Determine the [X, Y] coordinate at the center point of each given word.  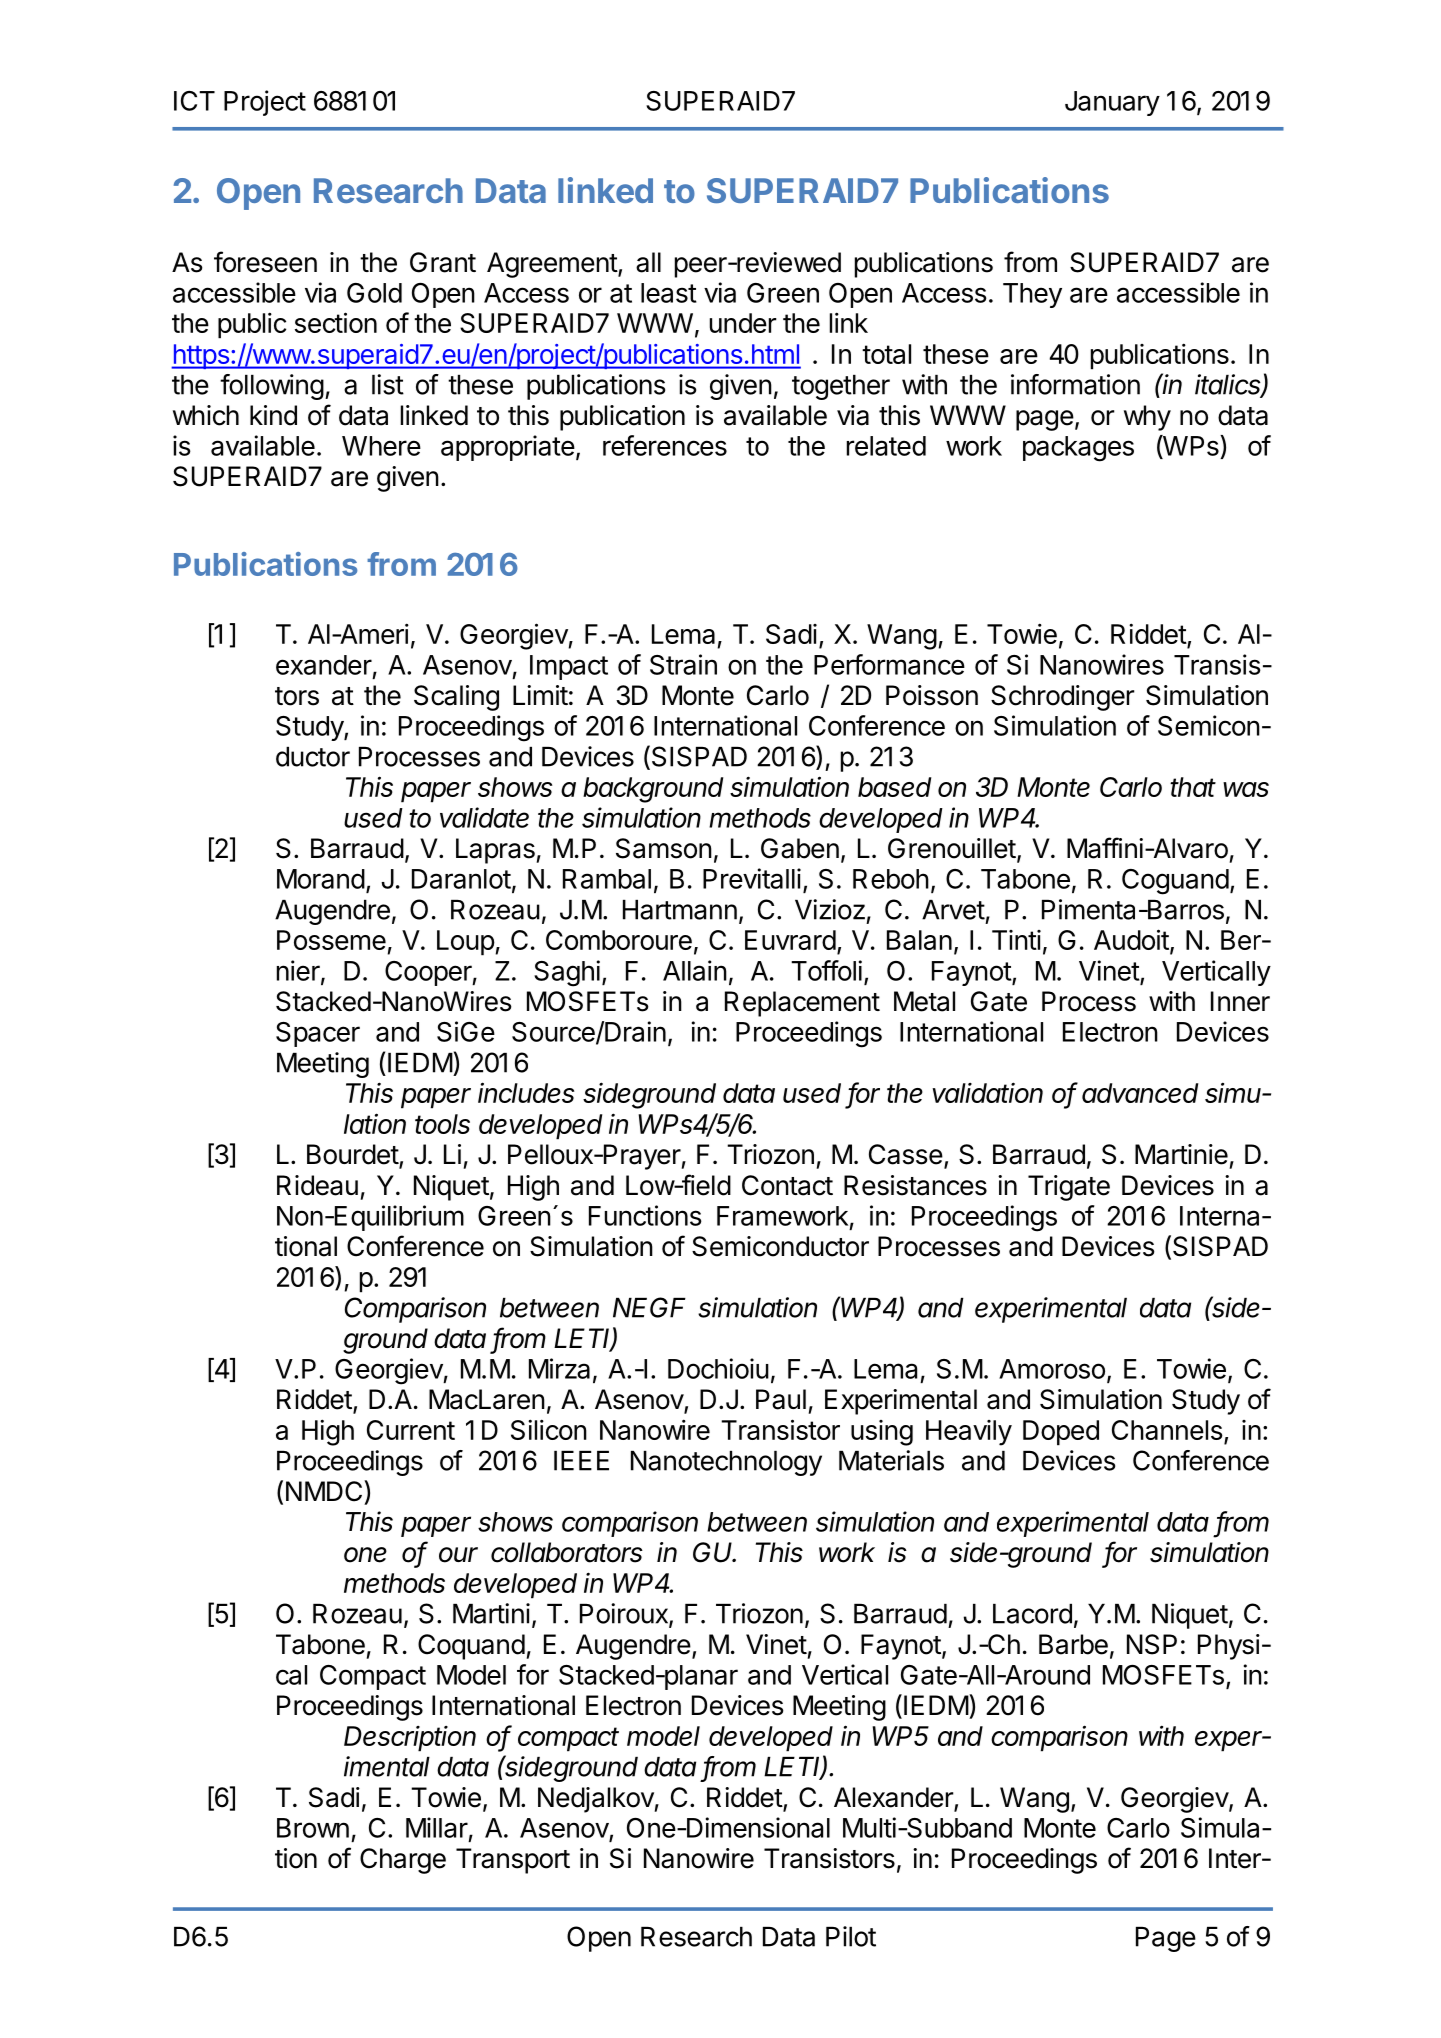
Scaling [456, 698]
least [669, 293]
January [1112, 103]
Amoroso [1052, 1369]
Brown [313, 1828]
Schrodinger [1063, 698]
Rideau [317, 1185]
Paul [781, 1399]
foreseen [265, 262]
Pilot [851, 1936]
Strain [683, 664]
